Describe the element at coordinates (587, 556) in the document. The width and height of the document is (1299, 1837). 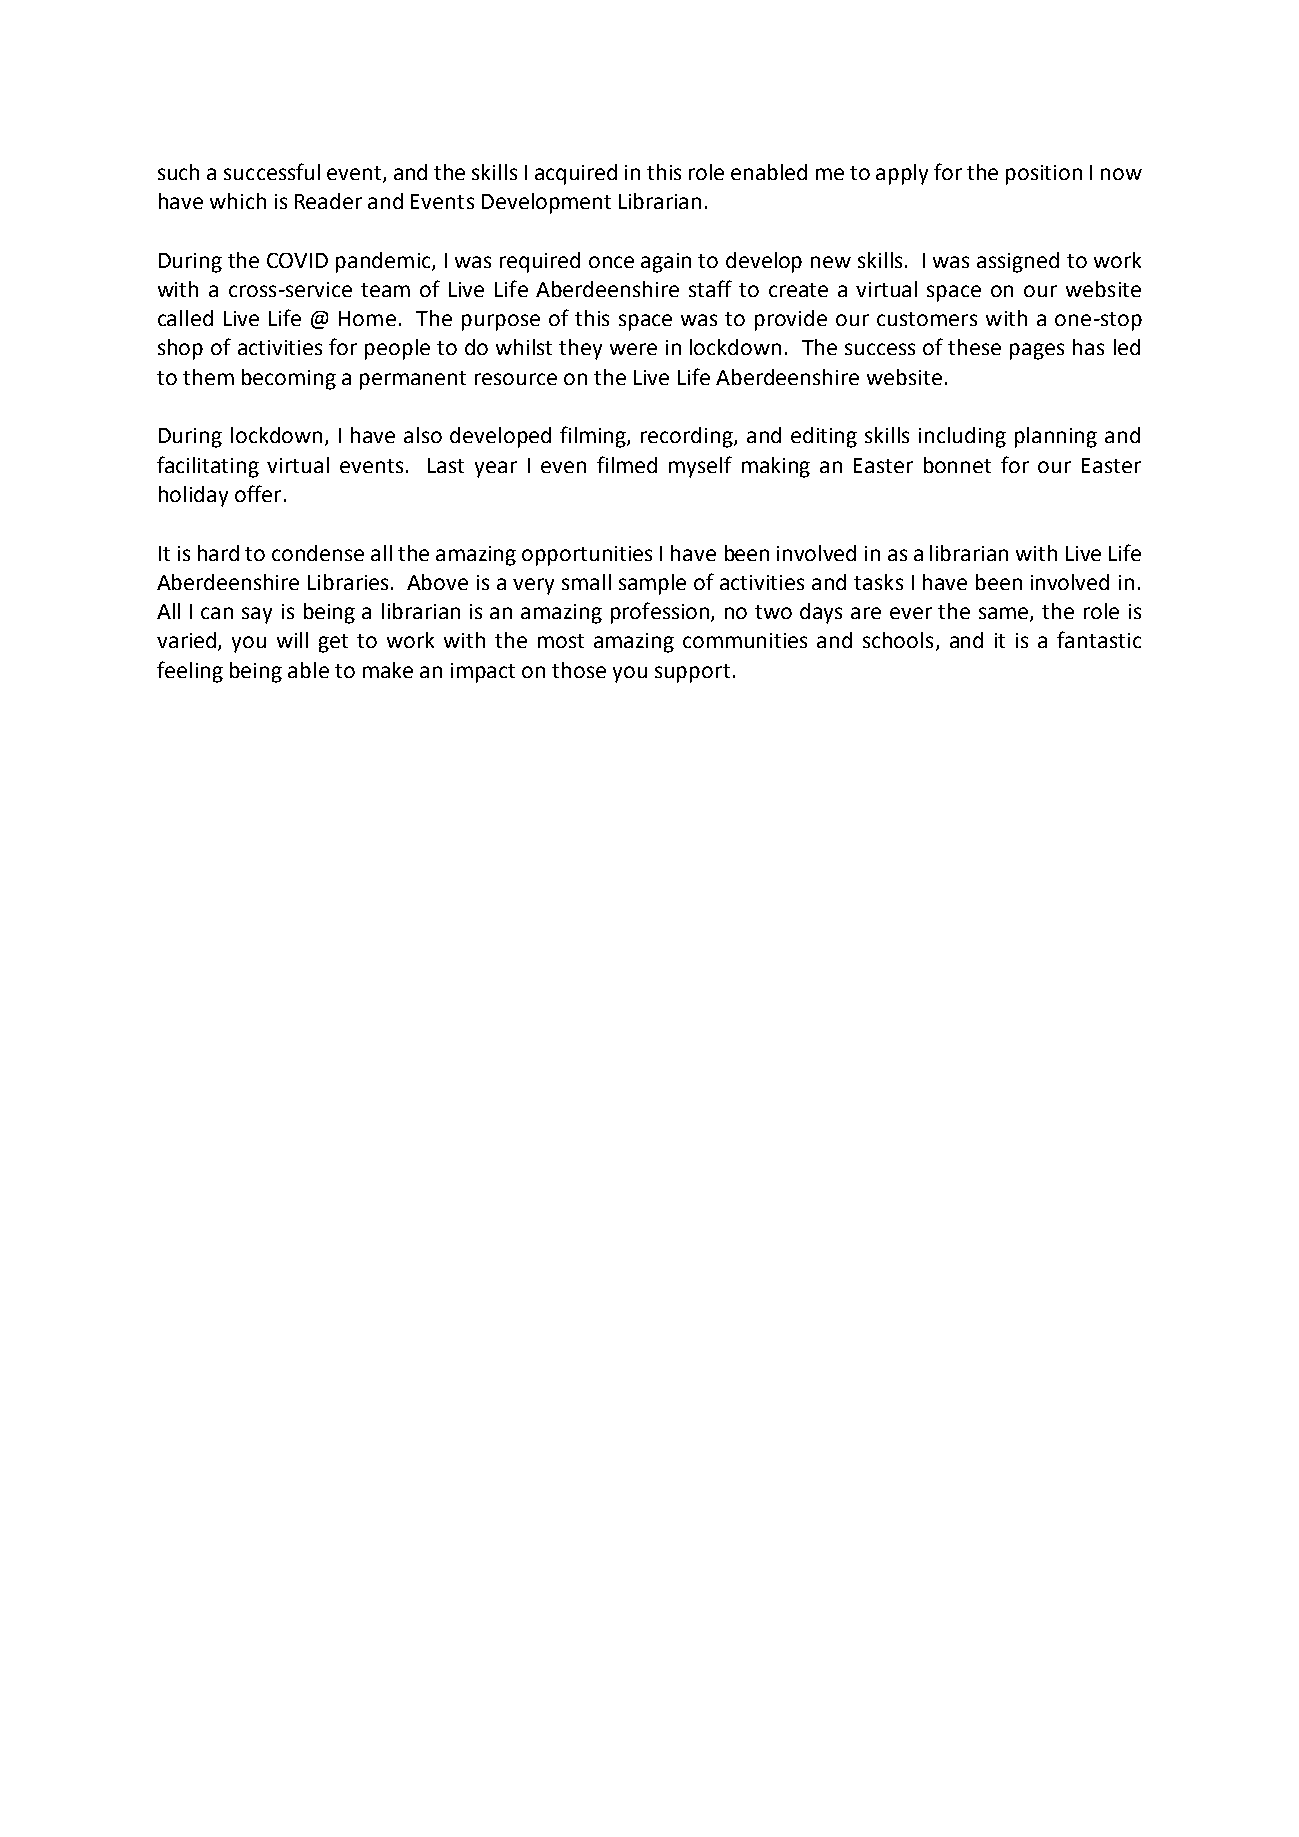
I see `opportunities` at that location.
